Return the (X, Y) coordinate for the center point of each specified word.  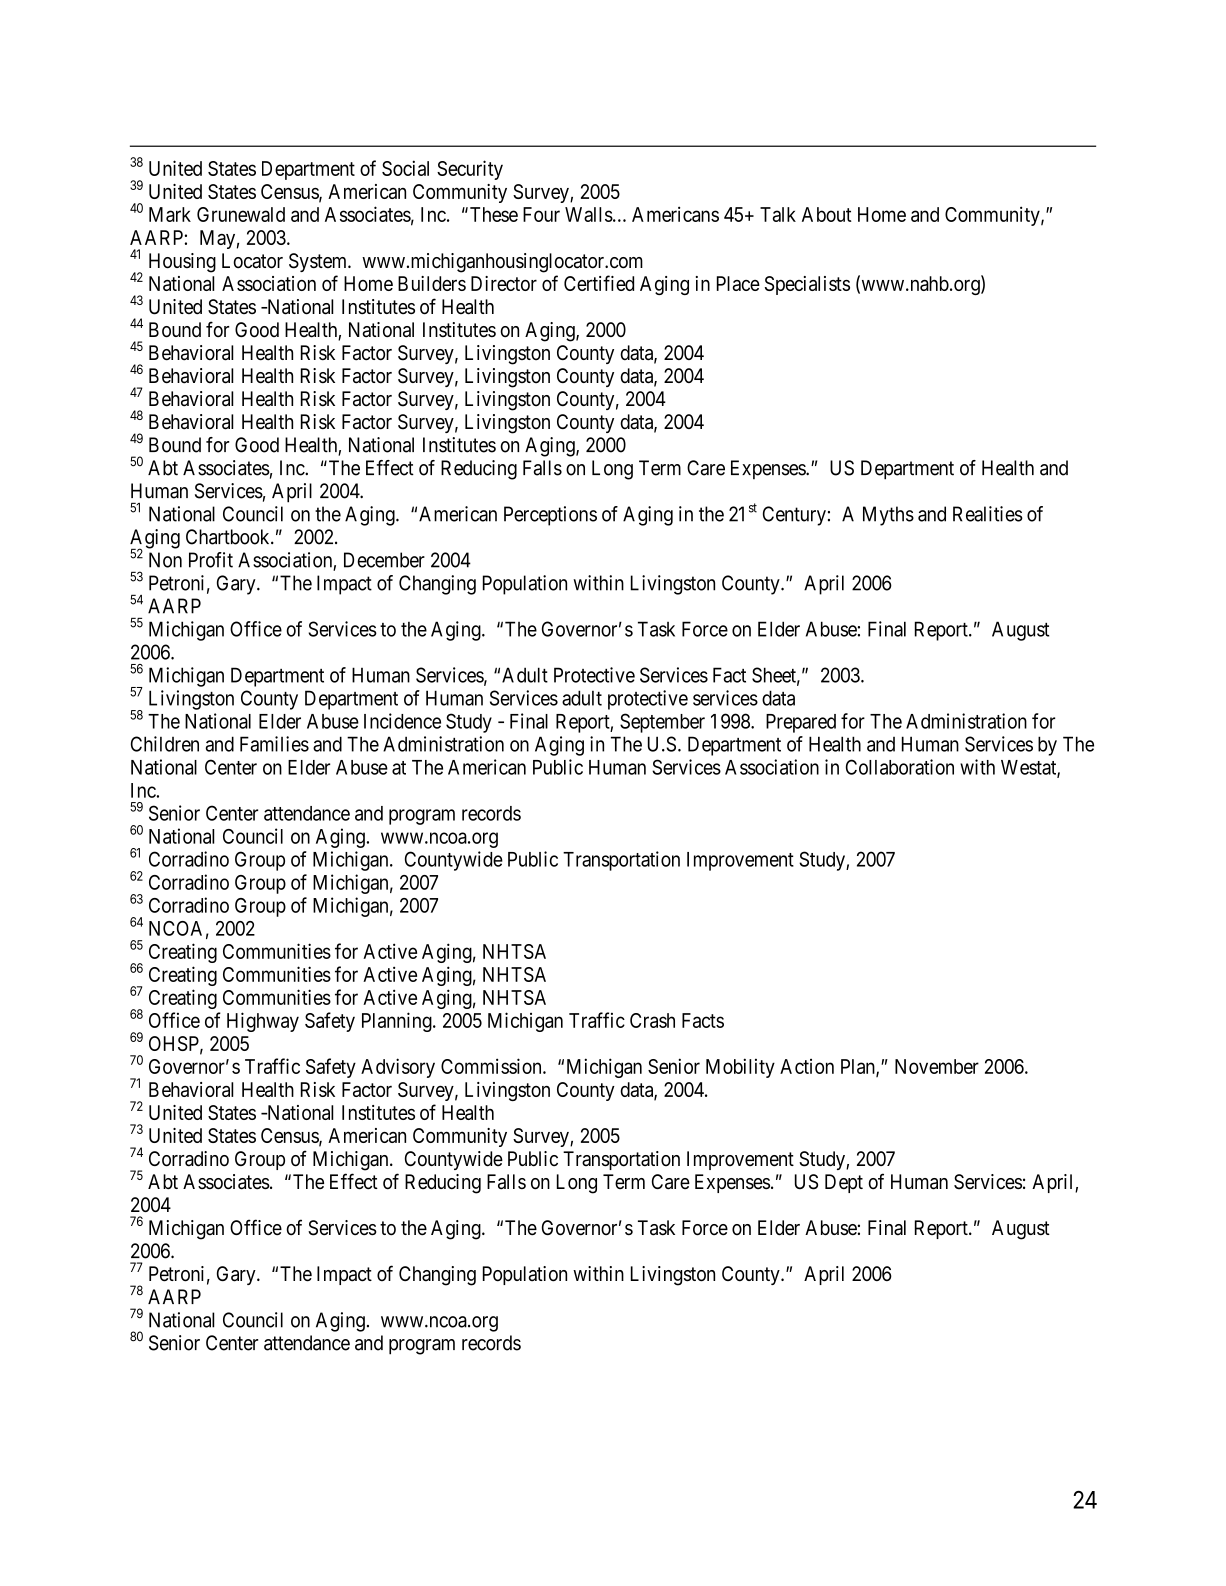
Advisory (398, 1068)
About (827, 214)
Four (541, 214)
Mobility (740, 1068)
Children (165, 744)
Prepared (801, 723)
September (662, 723)
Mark (170, 214)
